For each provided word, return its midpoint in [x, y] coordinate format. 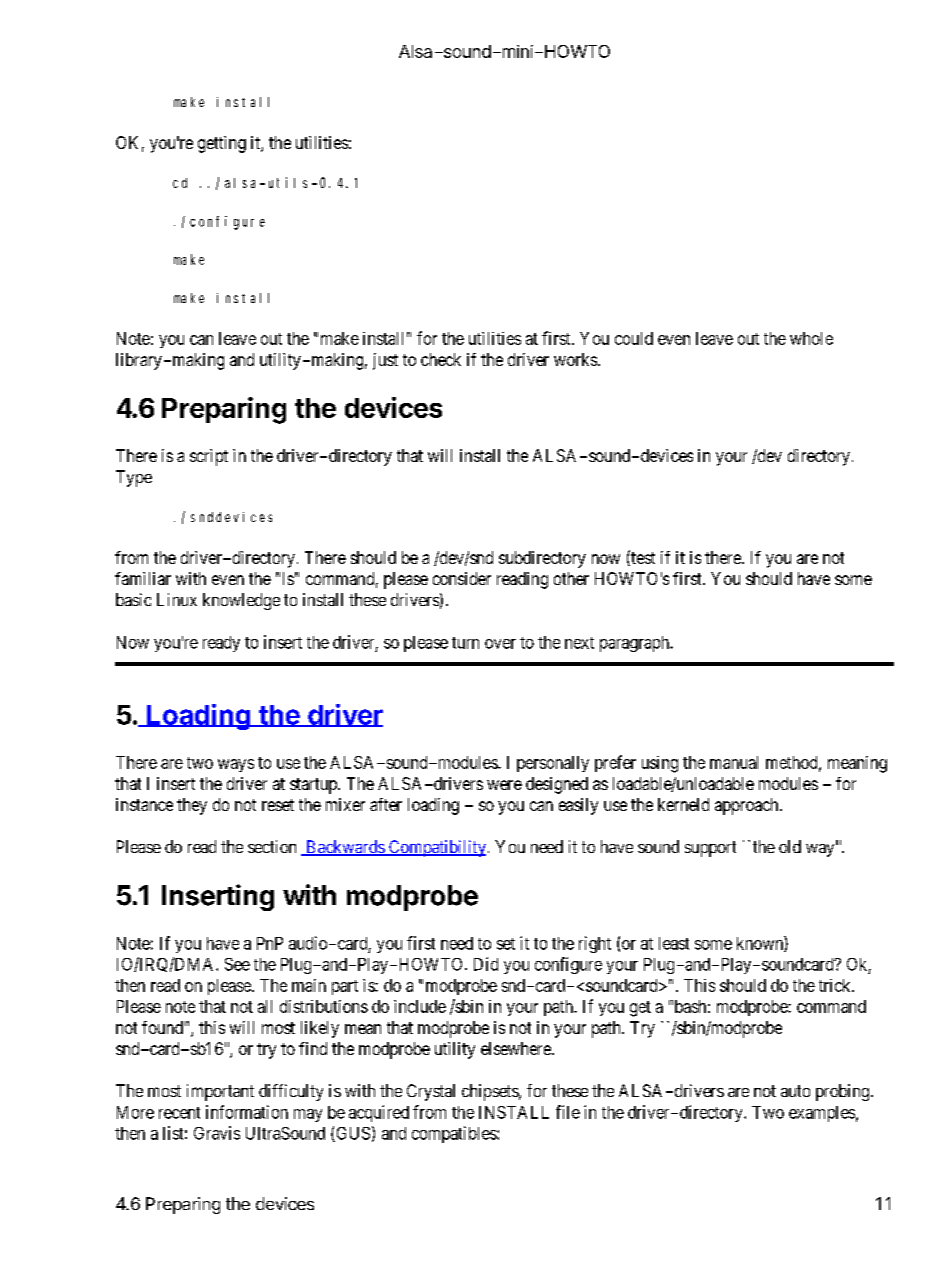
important [220, 1092]
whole [811, 338]
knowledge [241, 601]
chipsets [491, 1092]
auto [795, 1091]
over [500, 644]
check [441, 359]
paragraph [635, 644]
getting [222, 144]
